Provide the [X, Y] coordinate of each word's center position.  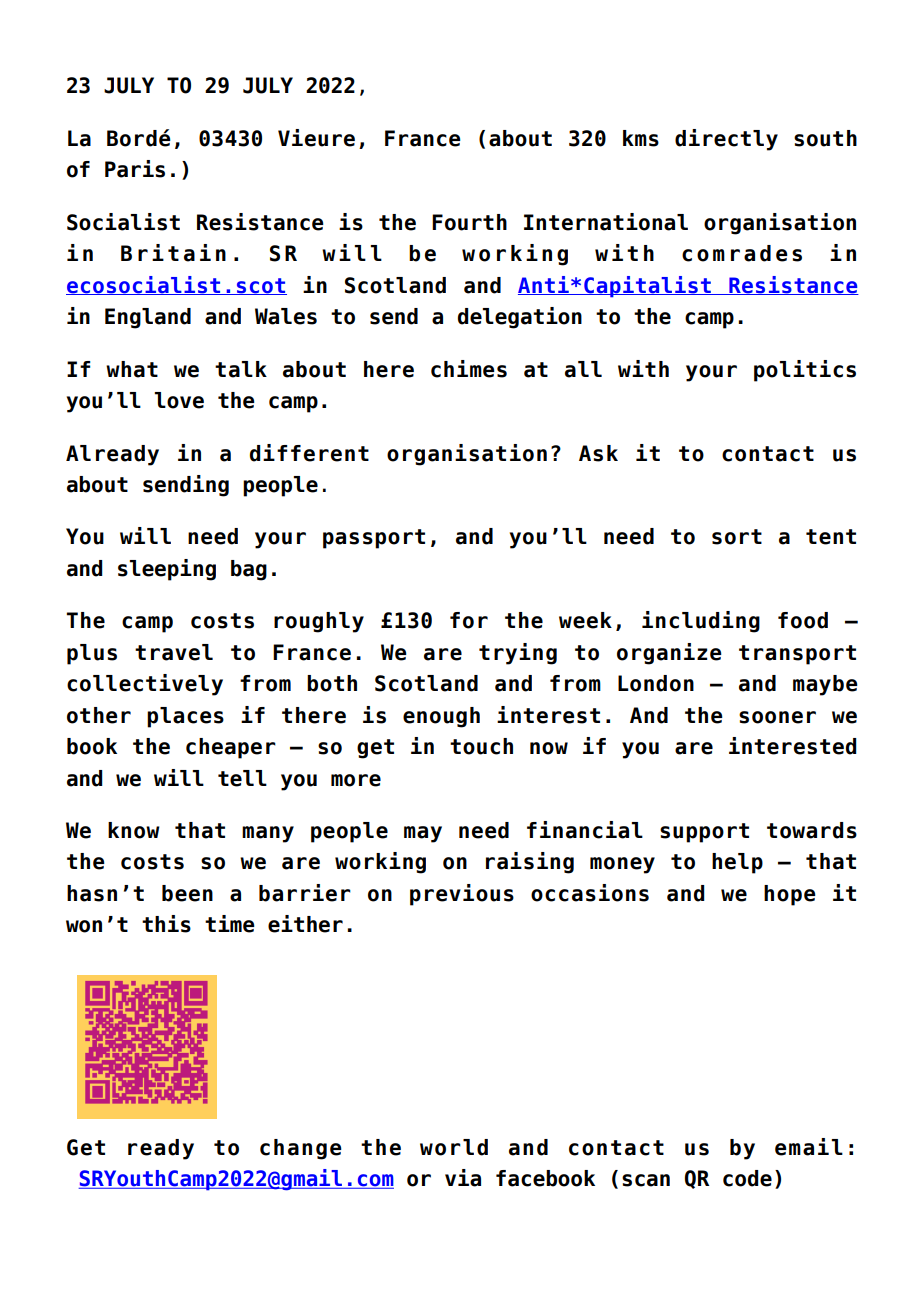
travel [174, 652]
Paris [135, 169]
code [747, 1178]
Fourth [469, 222]
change [301, 1149]
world [454, 1147]
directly [726, 140]
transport [797, 655]
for [469, 620]
